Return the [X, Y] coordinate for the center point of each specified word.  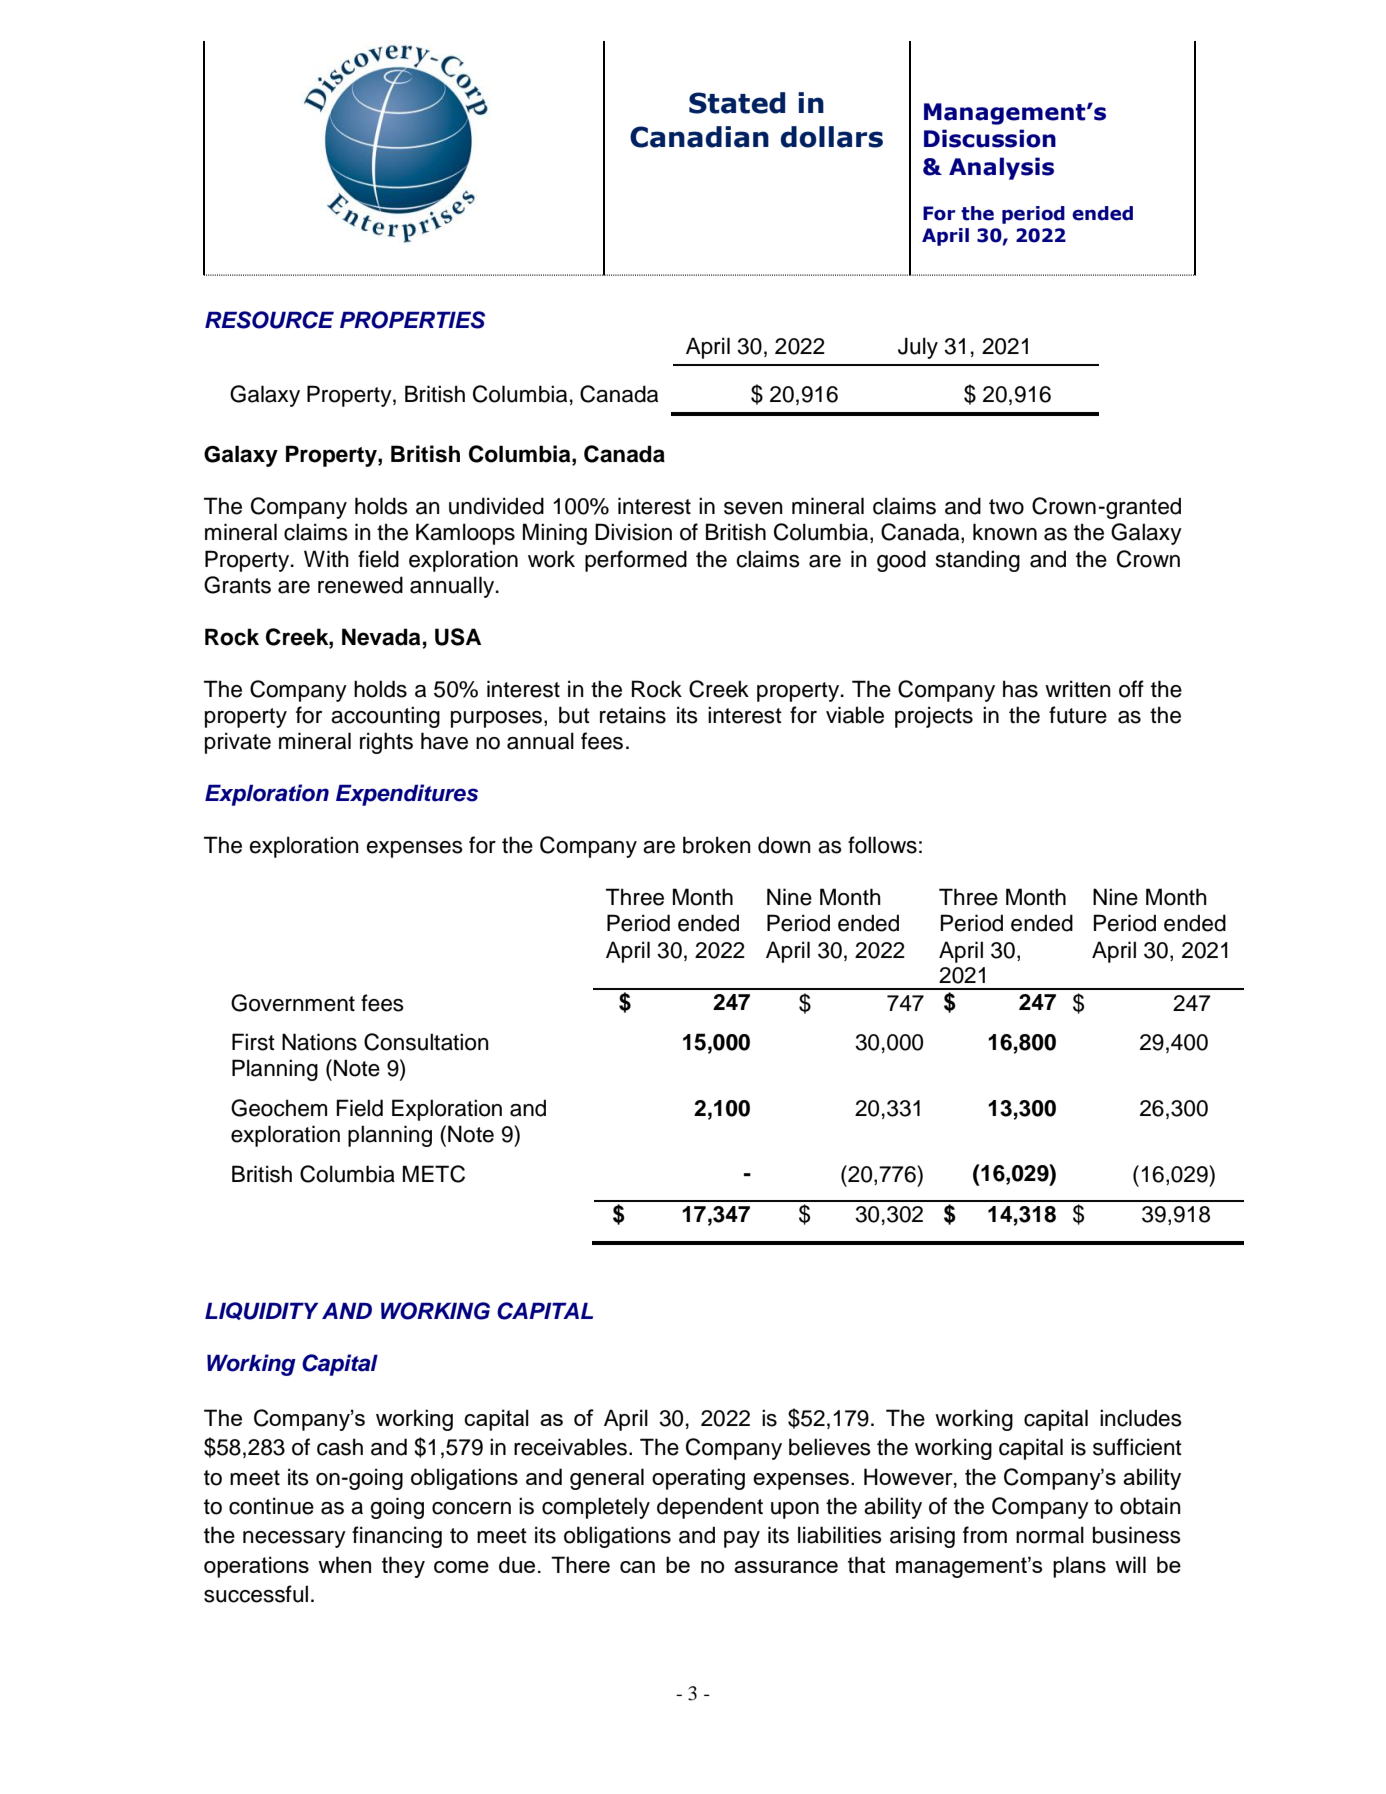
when [344, 1564]
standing [978, 561]
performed [636, 561]
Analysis [1001, 168]
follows [882, 845]
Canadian [699, 137]
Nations [319, 1042]
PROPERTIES [412, 320]
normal [1050, 1535]
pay [742, 1539]
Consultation [426, 1042]
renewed [360, 585]
